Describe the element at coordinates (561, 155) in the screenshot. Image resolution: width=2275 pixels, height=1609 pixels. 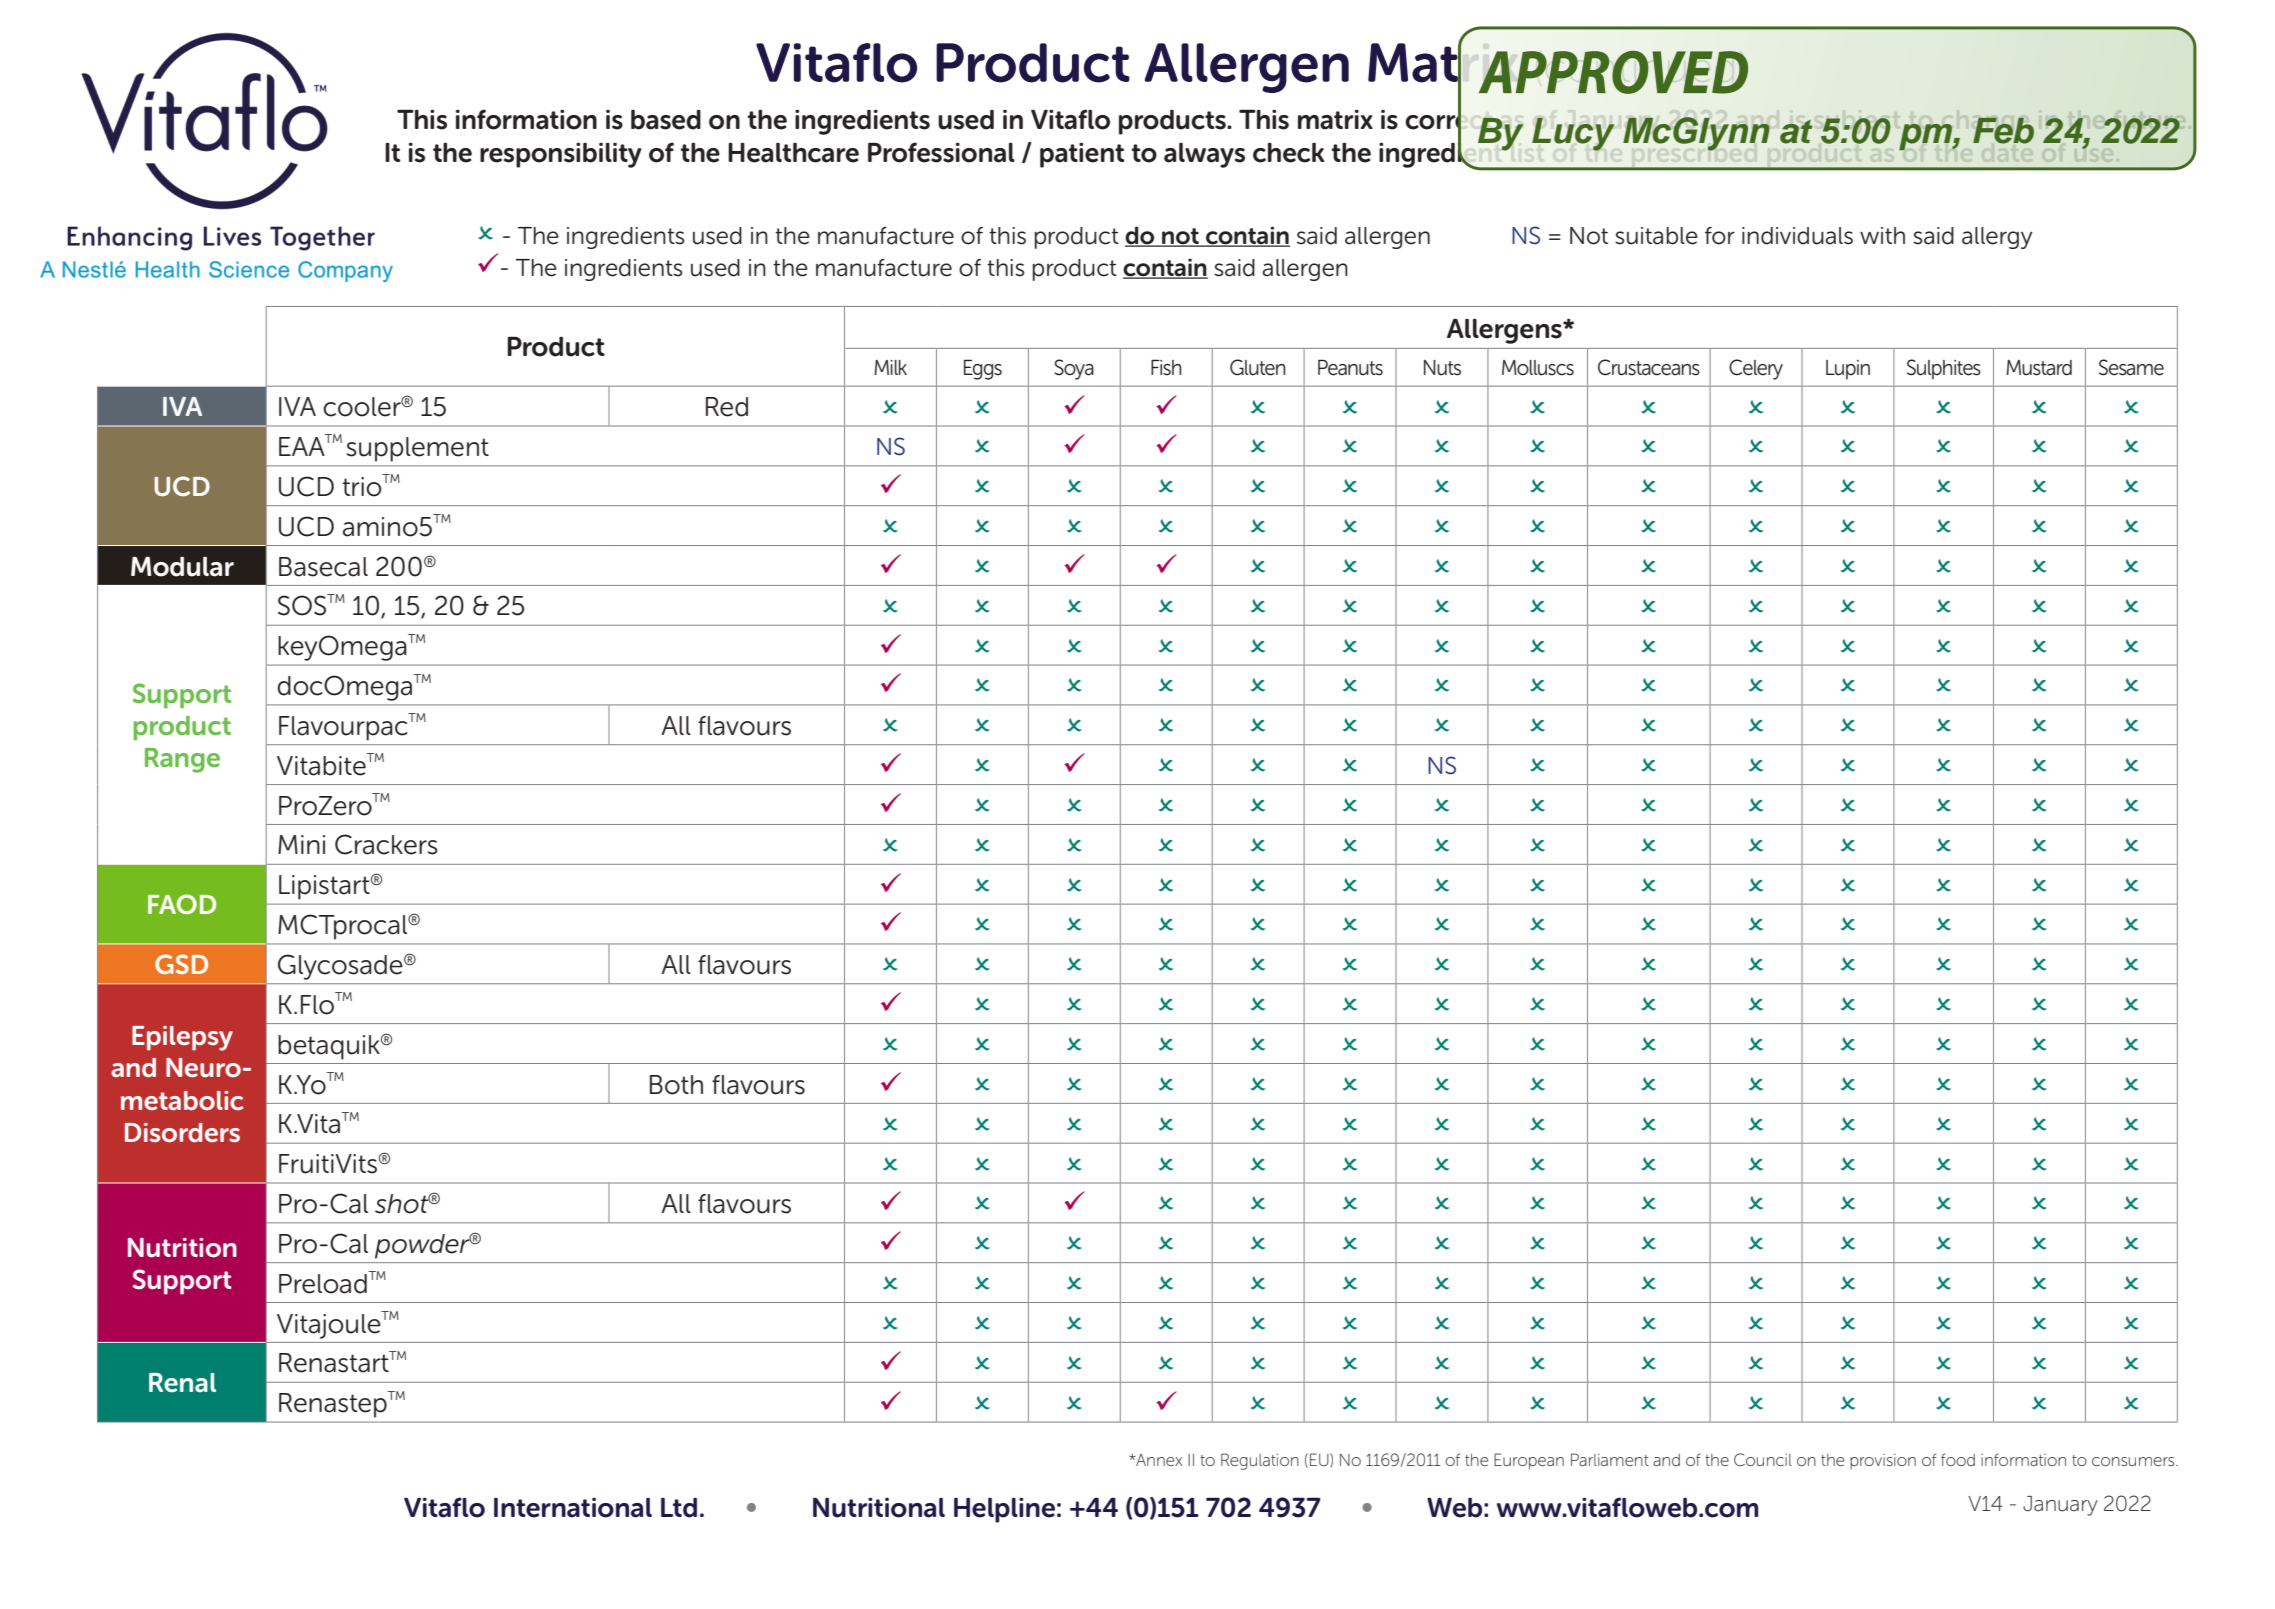
I see `responsibility` at that location.
